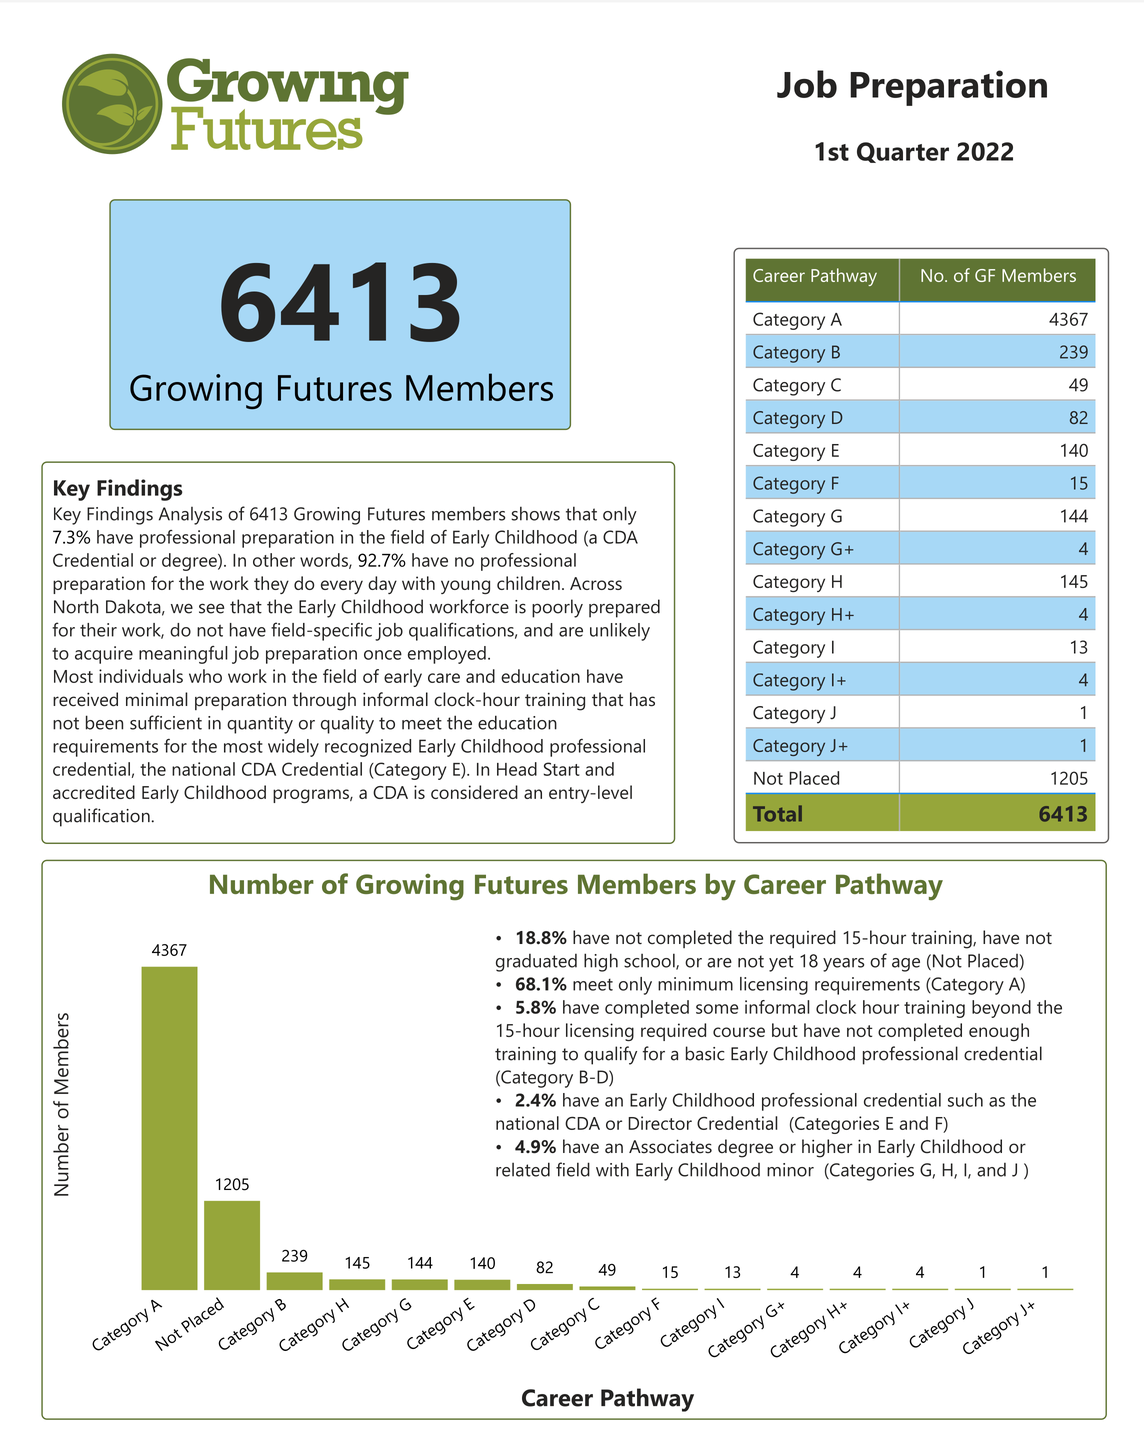  Describe the element at coordinates (642, 699) in the screenshot. I see `has` at that location.
